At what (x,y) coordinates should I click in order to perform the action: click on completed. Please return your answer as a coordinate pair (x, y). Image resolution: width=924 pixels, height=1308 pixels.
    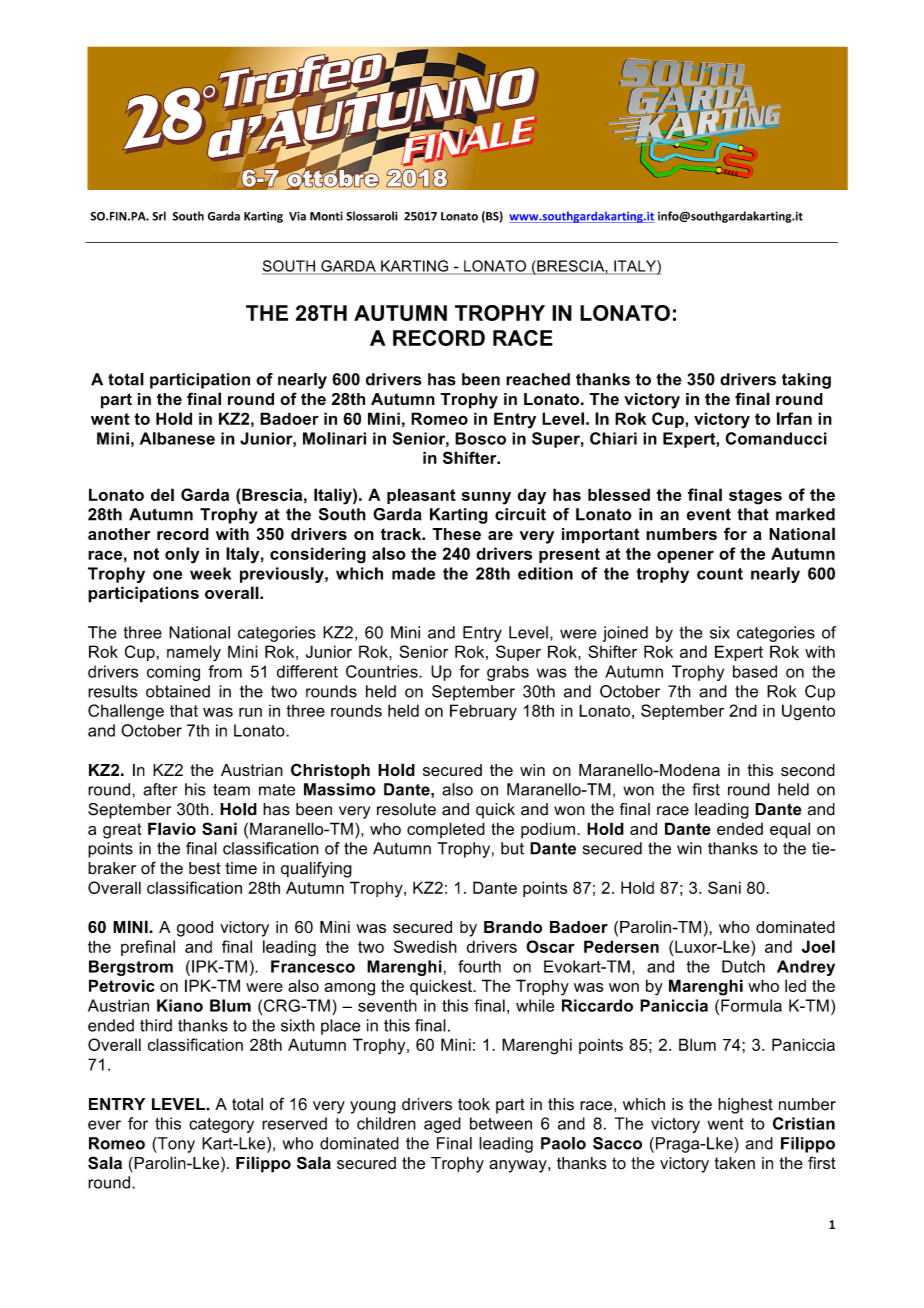
    Looking at the image, I should click on (446, 830).
